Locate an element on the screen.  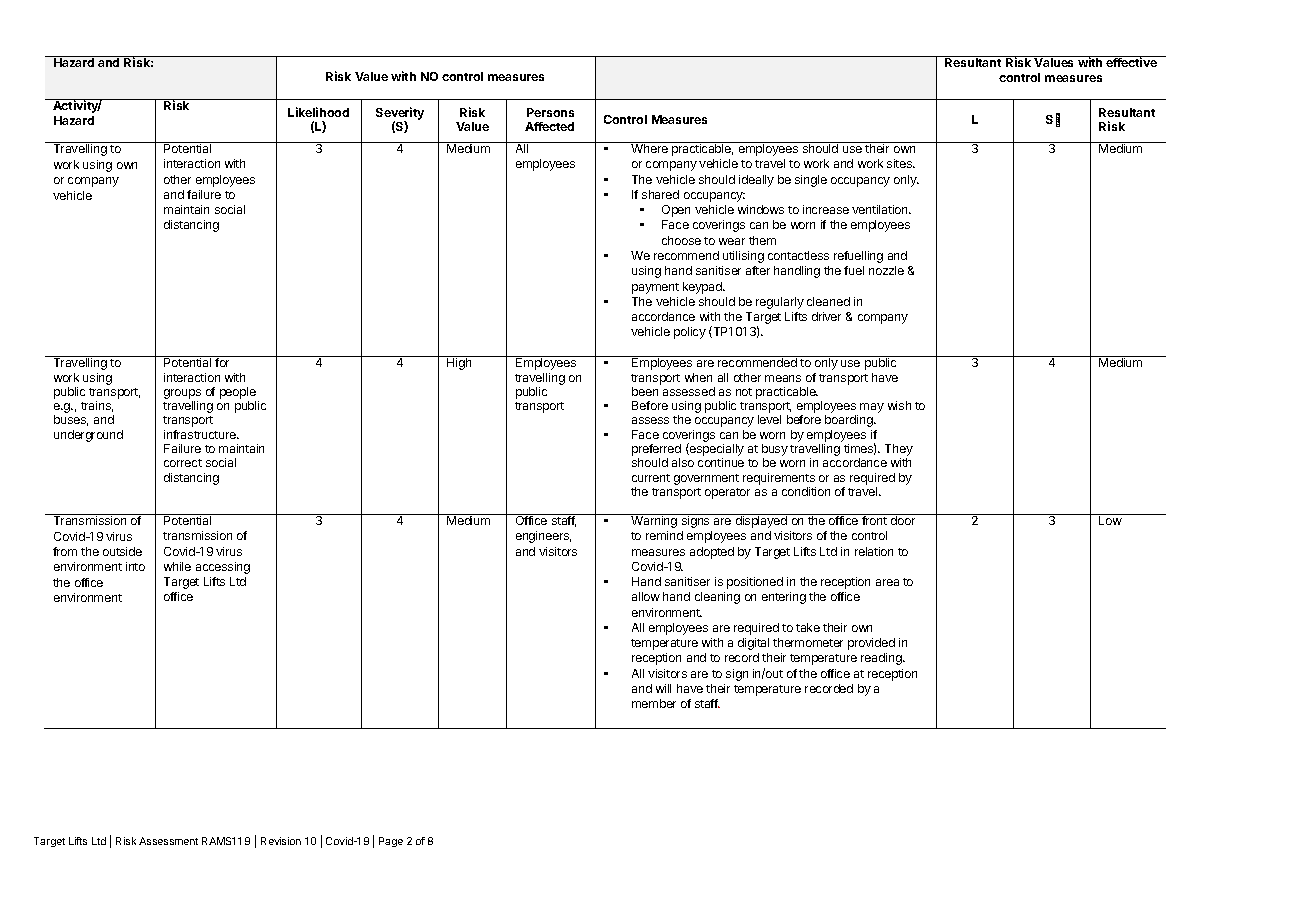
Revision is located at coordinates (281, 841).
